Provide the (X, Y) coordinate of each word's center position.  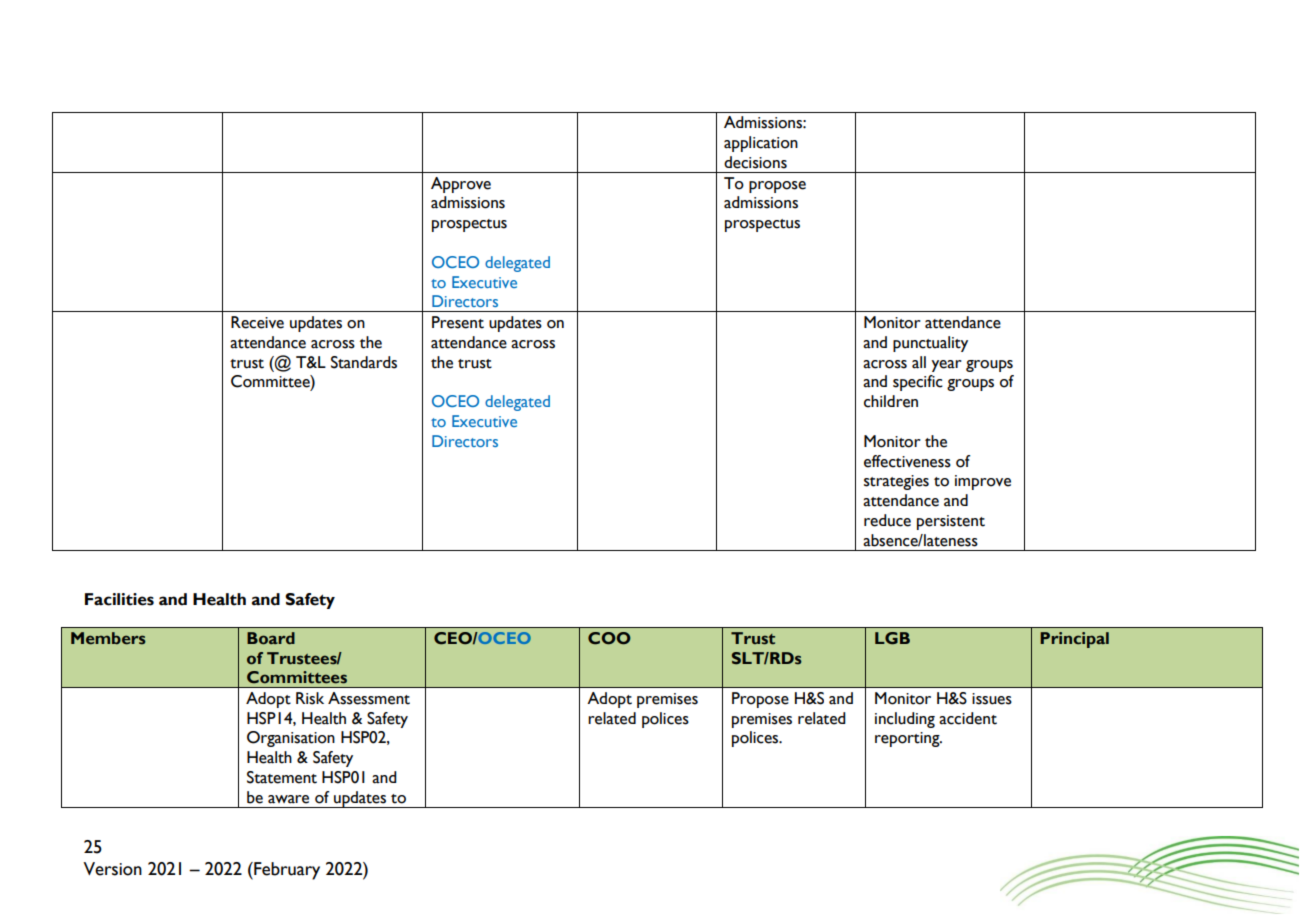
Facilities (119, 599)
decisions (755, 162)
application (761, 144)
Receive (257, 322)
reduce (887, 520)
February (286, 871)
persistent (951, 522)
